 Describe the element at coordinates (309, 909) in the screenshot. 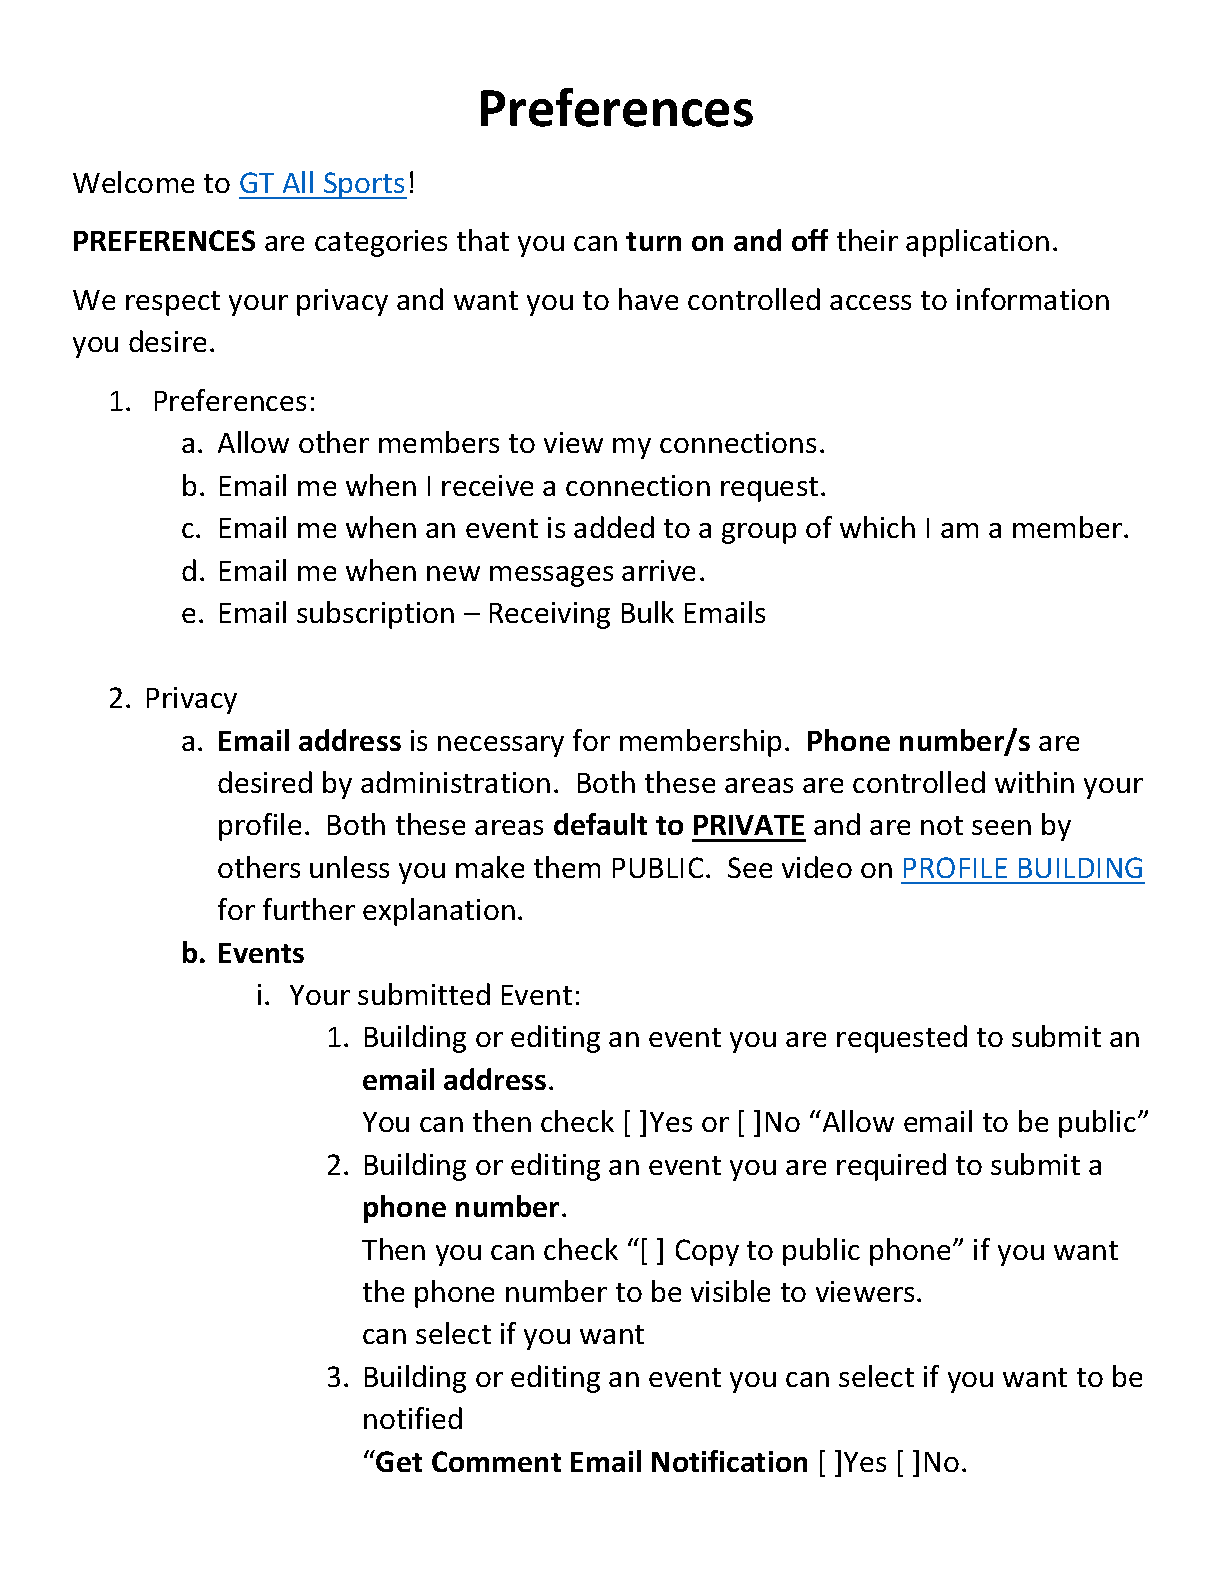

I see `further` at that location.
